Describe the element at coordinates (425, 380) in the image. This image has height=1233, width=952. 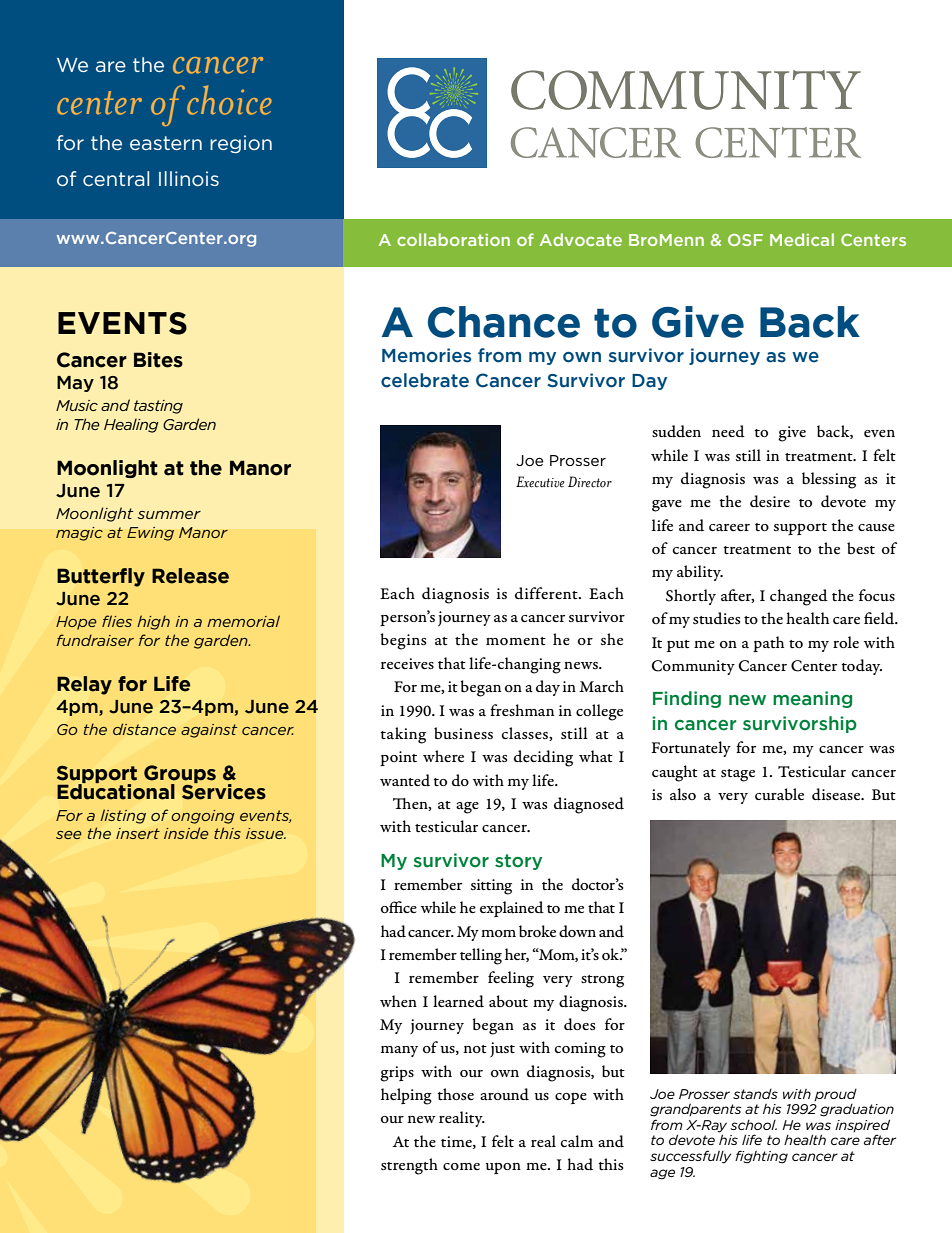
I see `celebrate` at that location.
